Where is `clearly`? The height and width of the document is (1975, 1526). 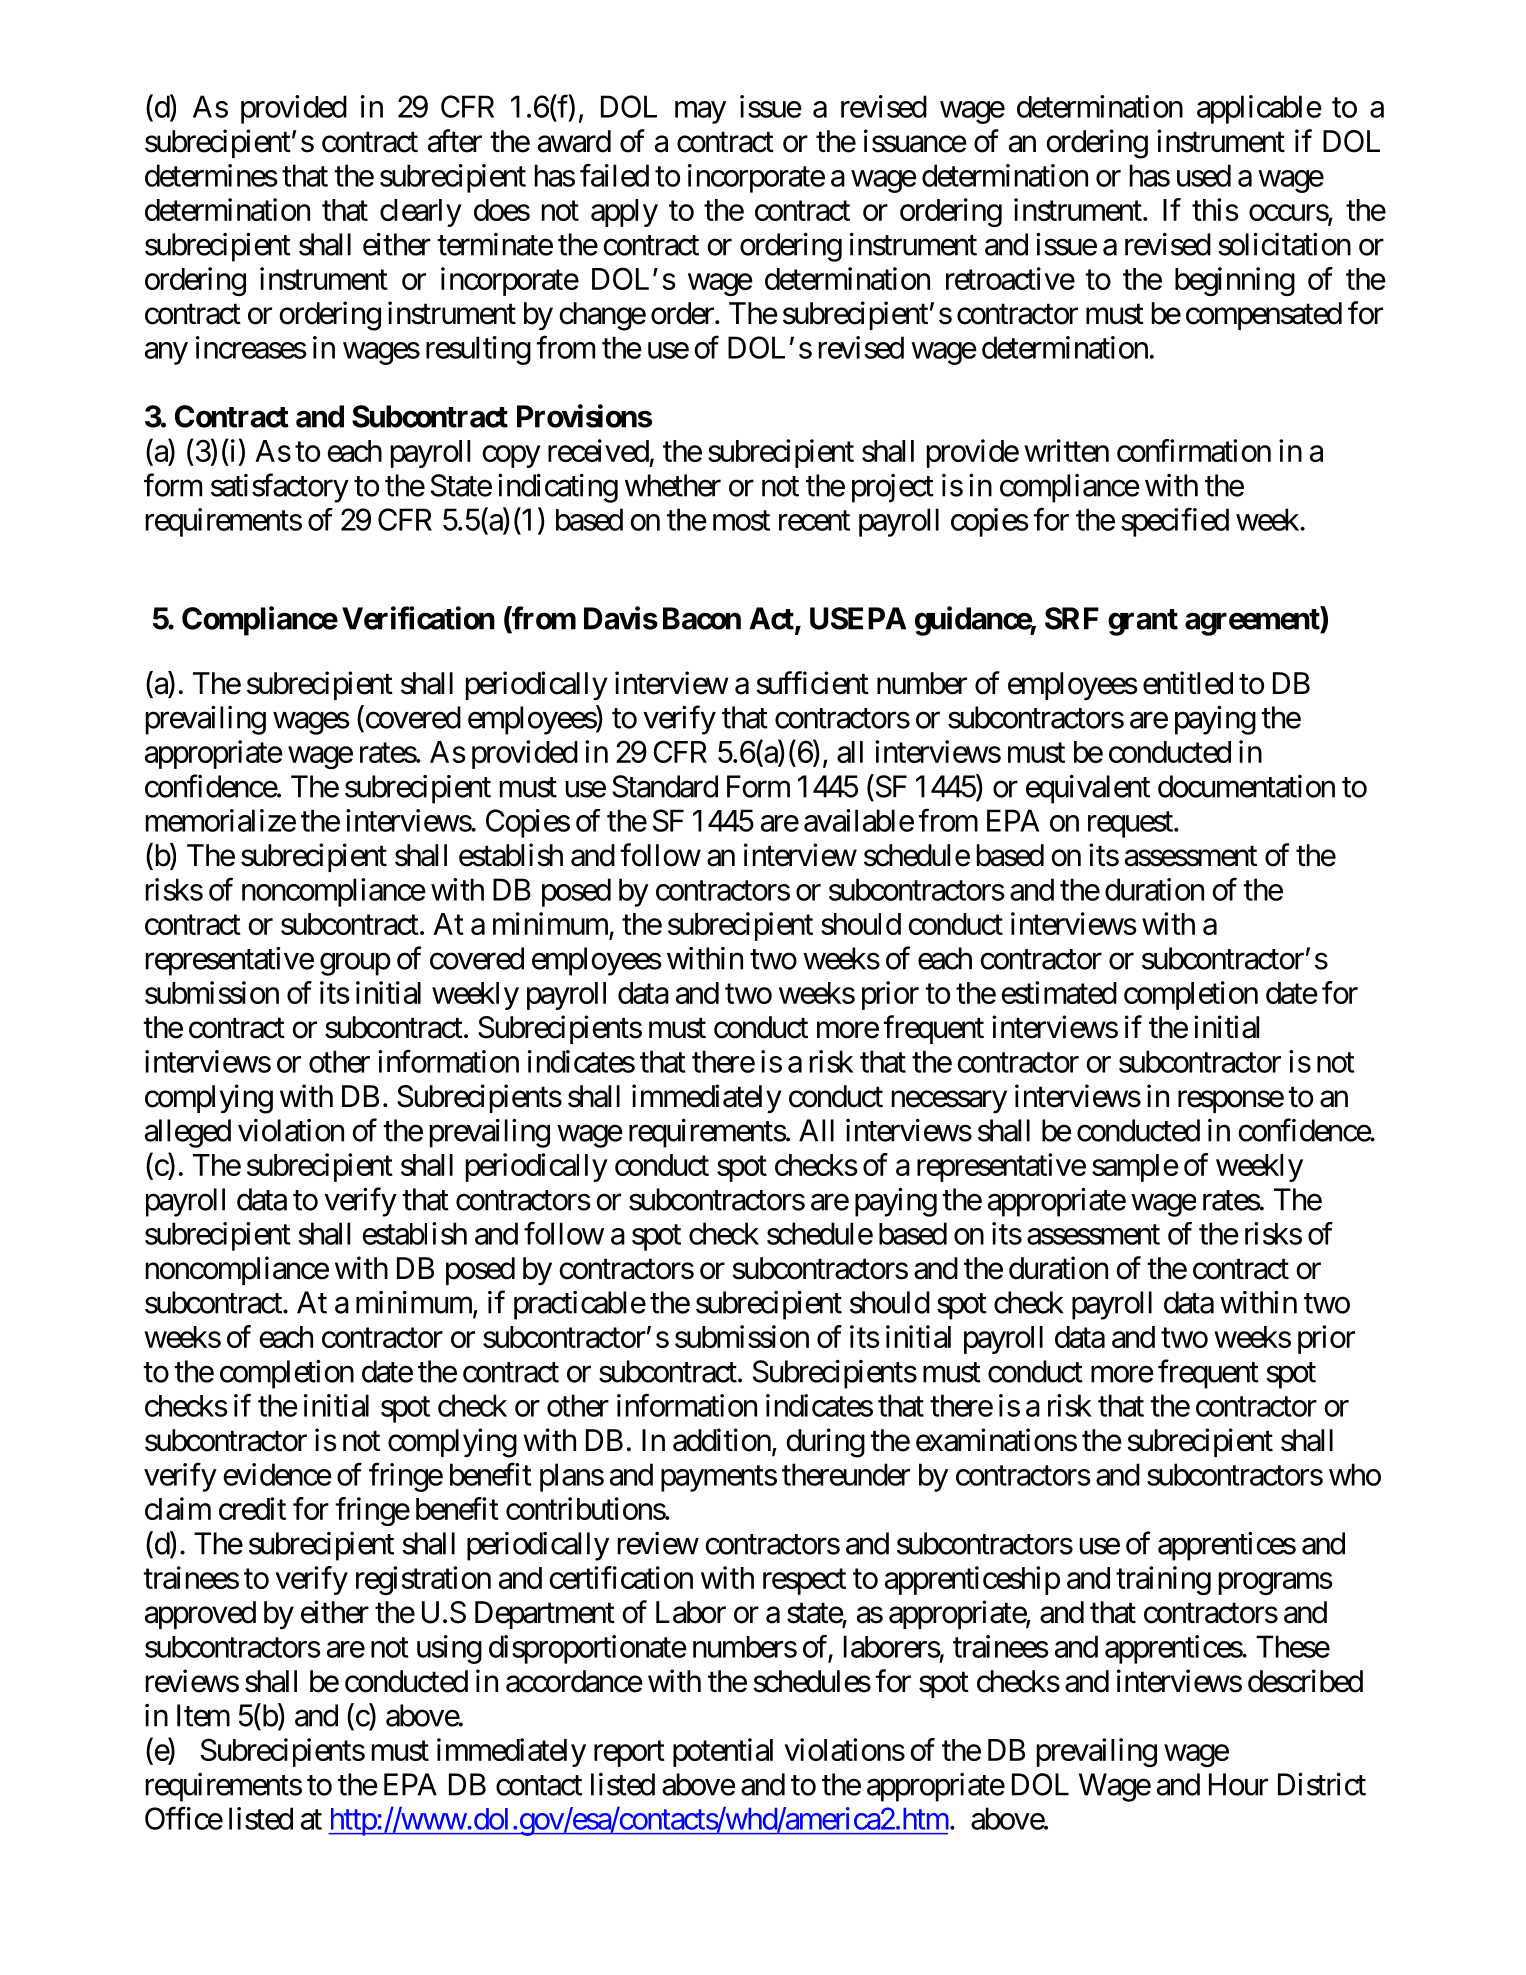 clearly is located at coordinates (421, 213).
